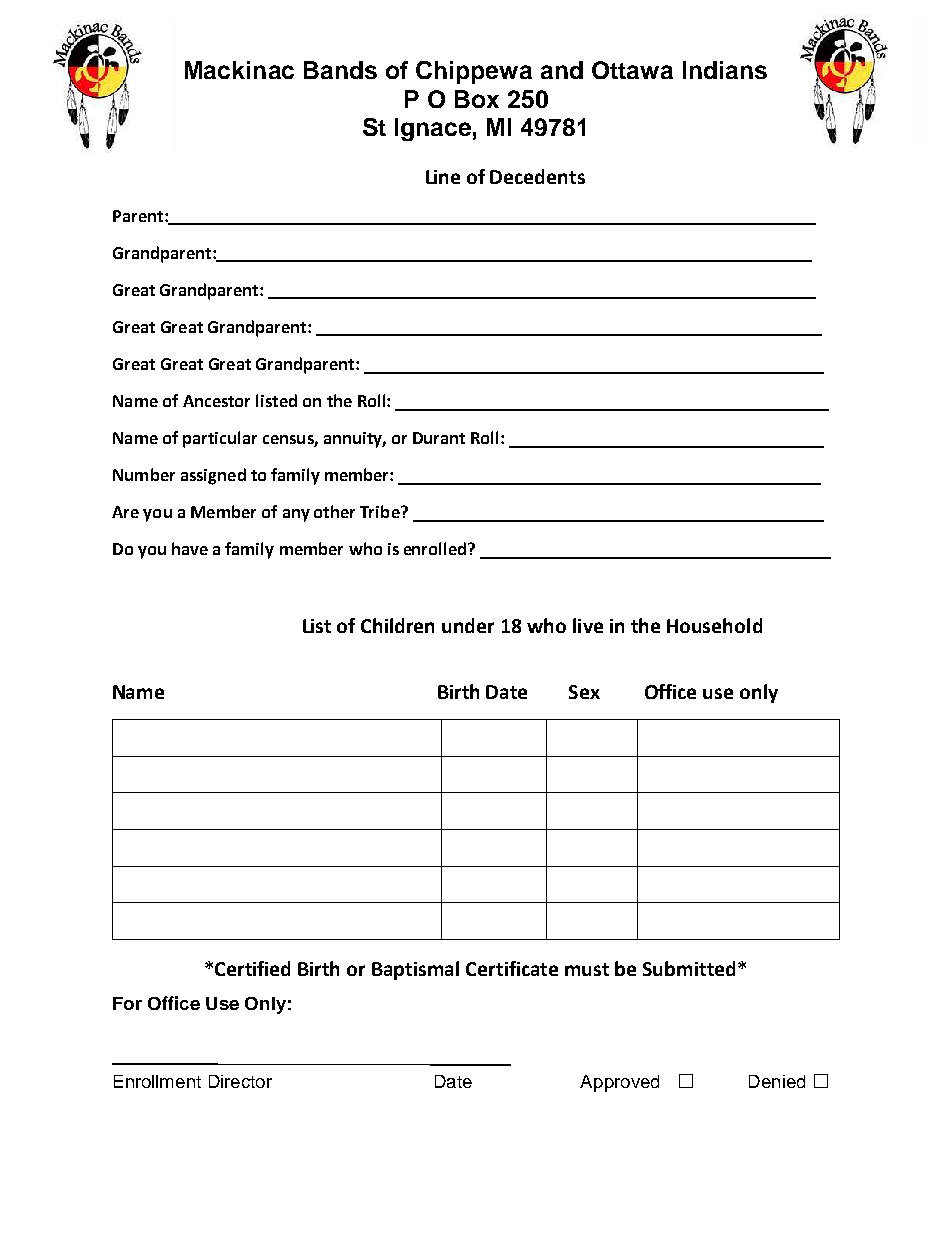 This document has width=952, height=1233. Describe the element at coordinates (714, 625) in the document. I see `Household` at that location.
